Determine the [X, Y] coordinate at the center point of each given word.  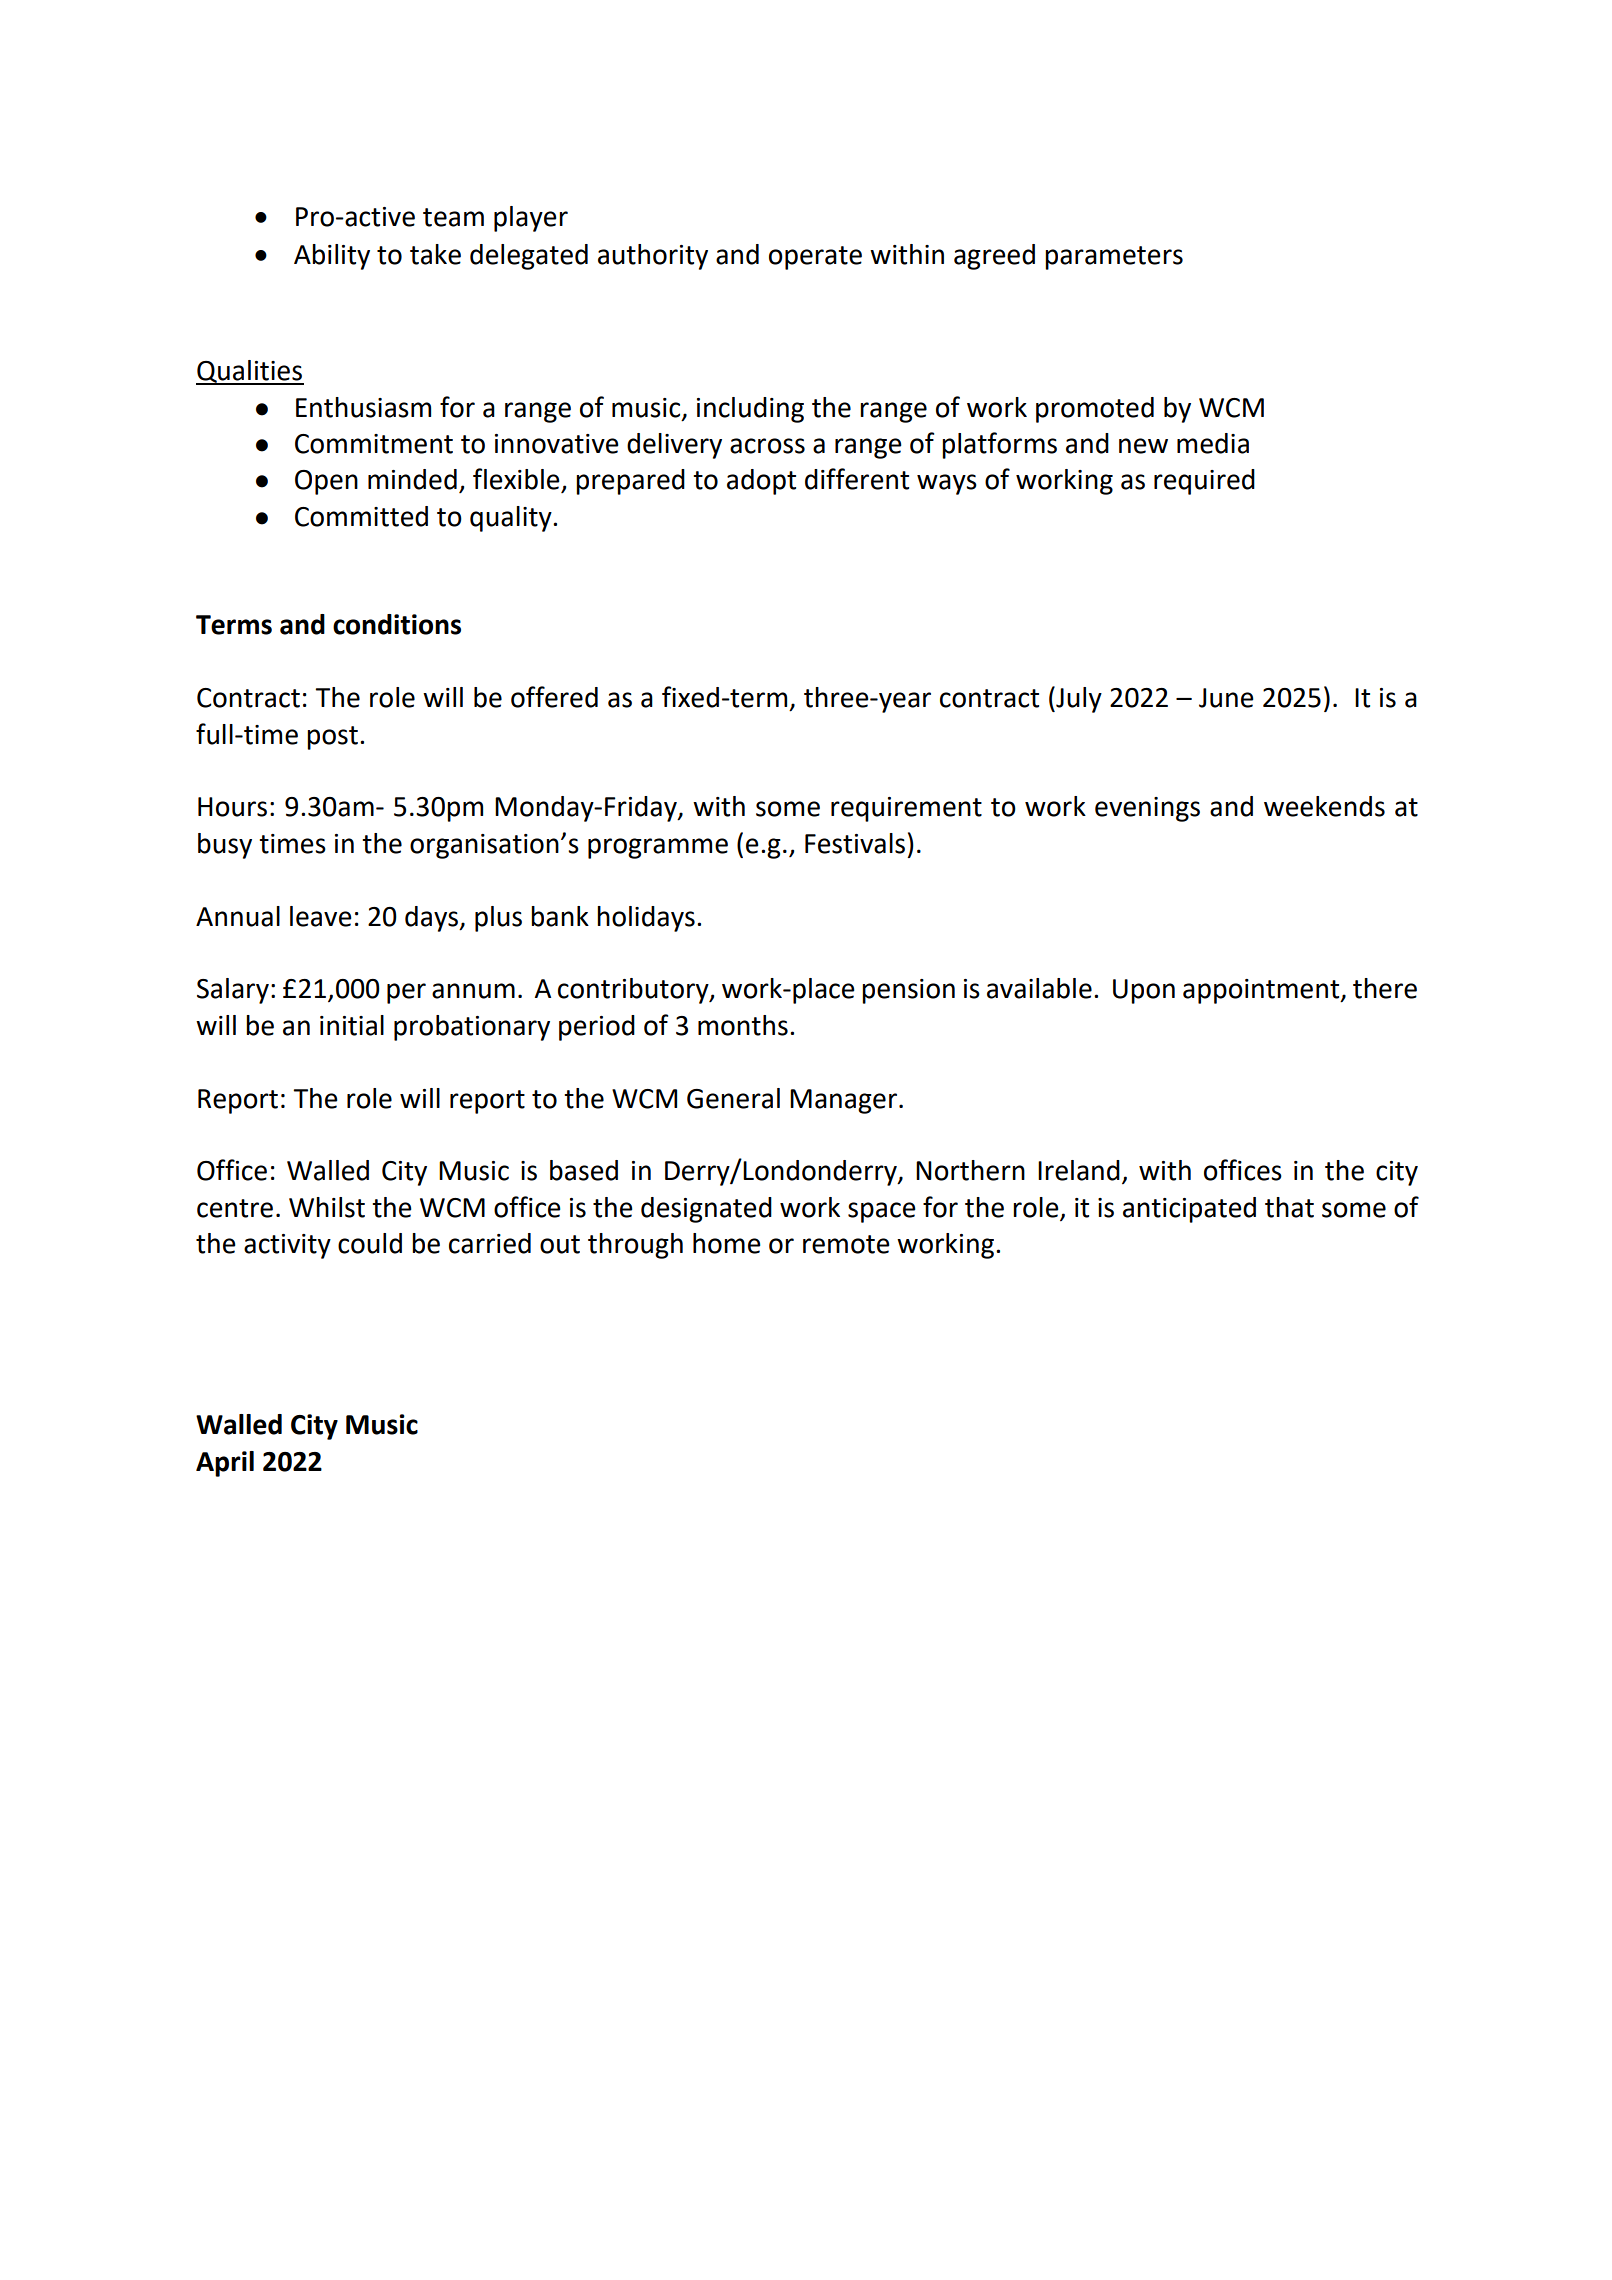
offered [554, 697]
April [225, 1464]
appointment [1262, 991]
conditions [397, 624]
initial [352, 1025]
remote [846, 1244]
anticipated [1189, 1210]
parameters [1114, 258]
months [743, 1025]
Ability [332, 257]
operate [815, 258]
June [1226, 698]
